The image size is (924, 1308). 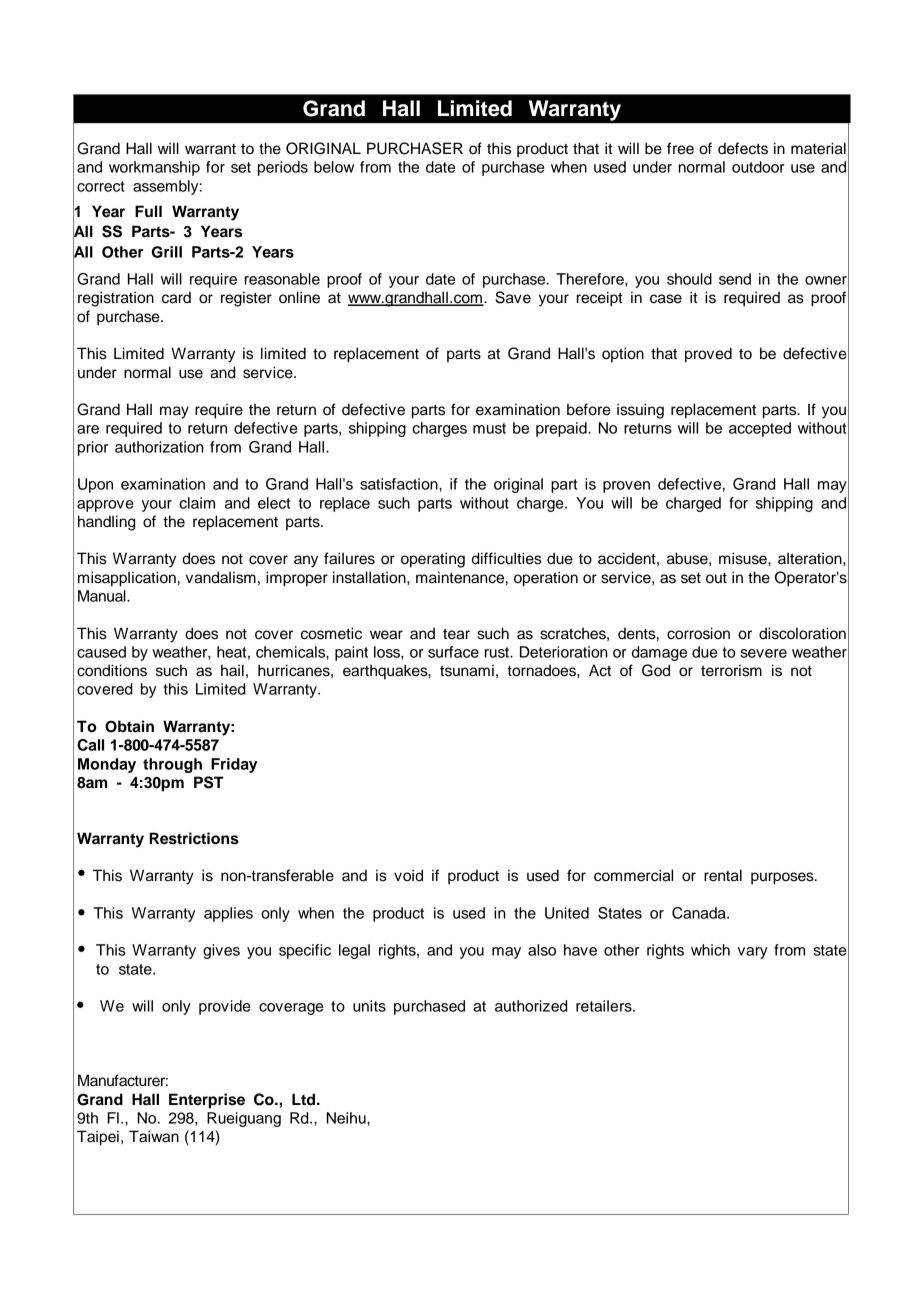 I want to click on retailers, so click(x=605, y=1006).
